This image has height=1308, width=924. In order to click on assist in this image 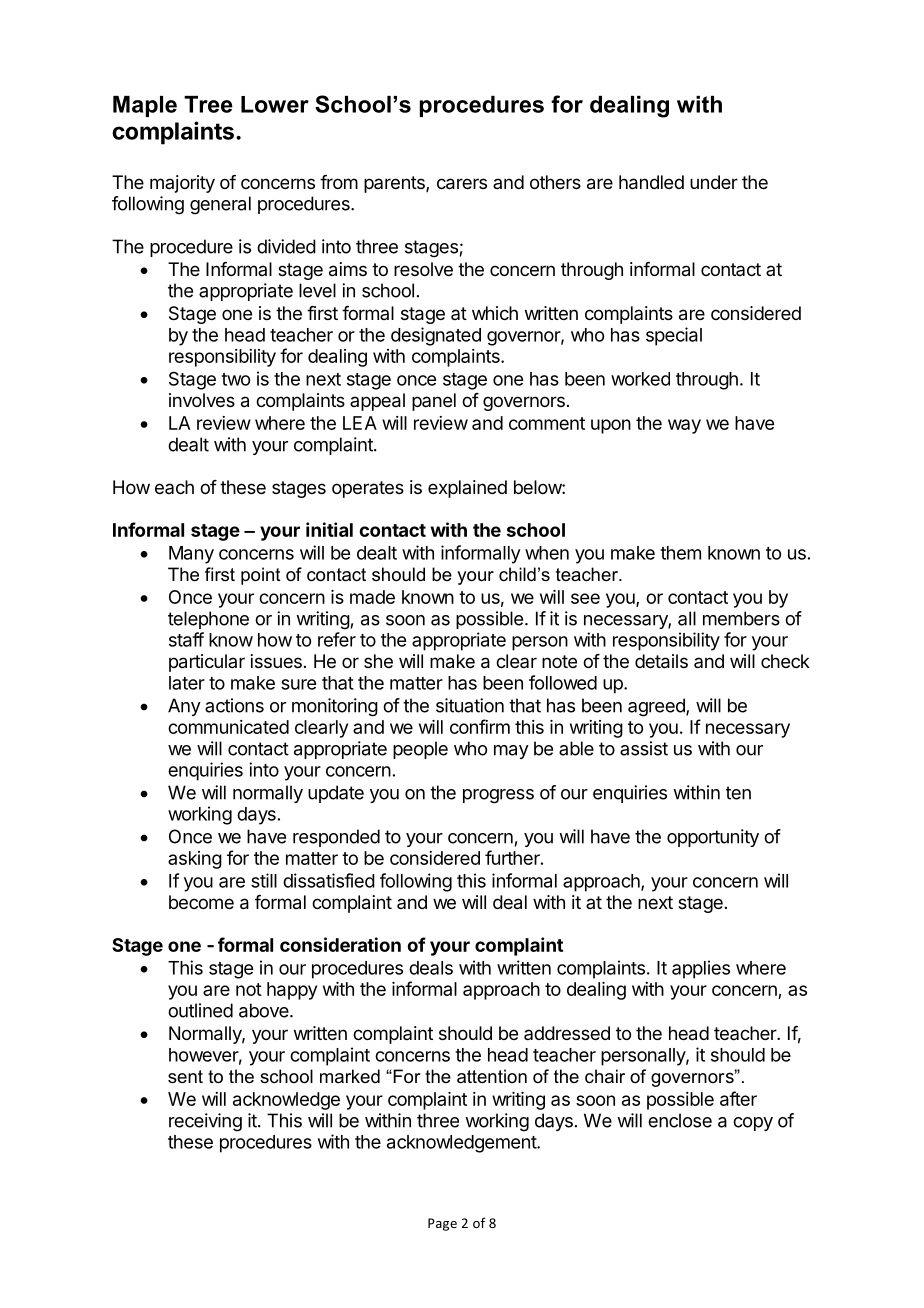, I will do `click(644, 748)`.
